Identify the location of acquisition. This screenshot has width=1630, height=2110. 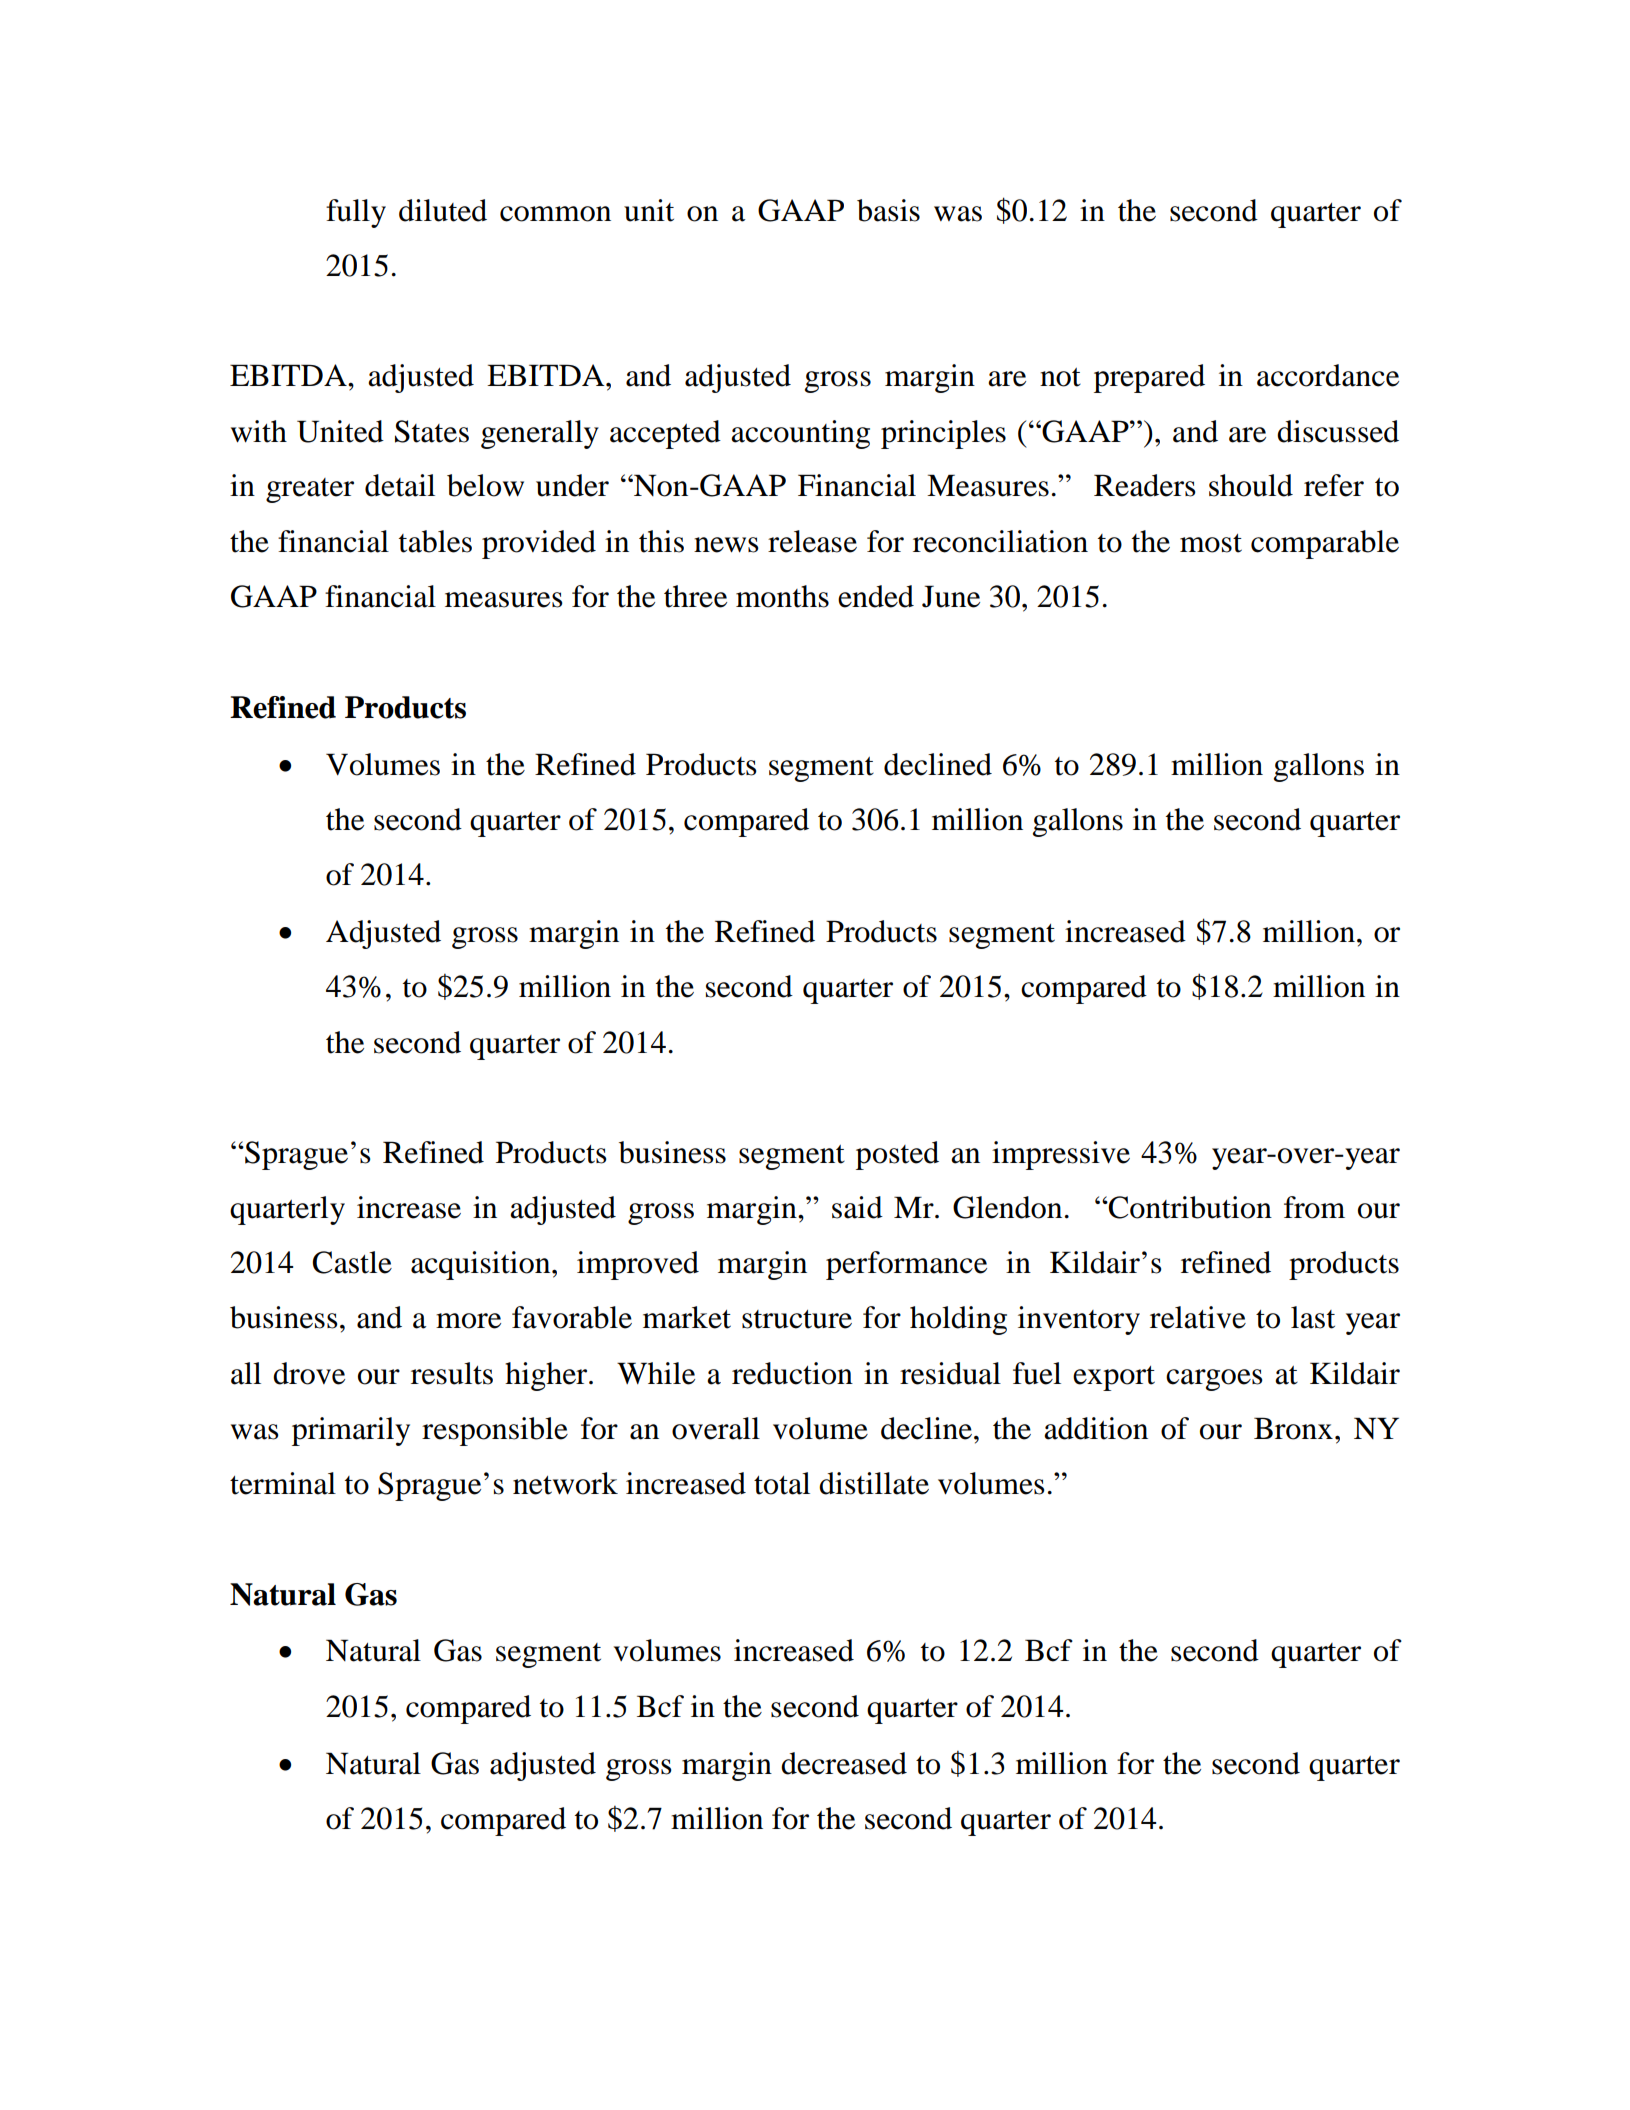
(482, 1265).
